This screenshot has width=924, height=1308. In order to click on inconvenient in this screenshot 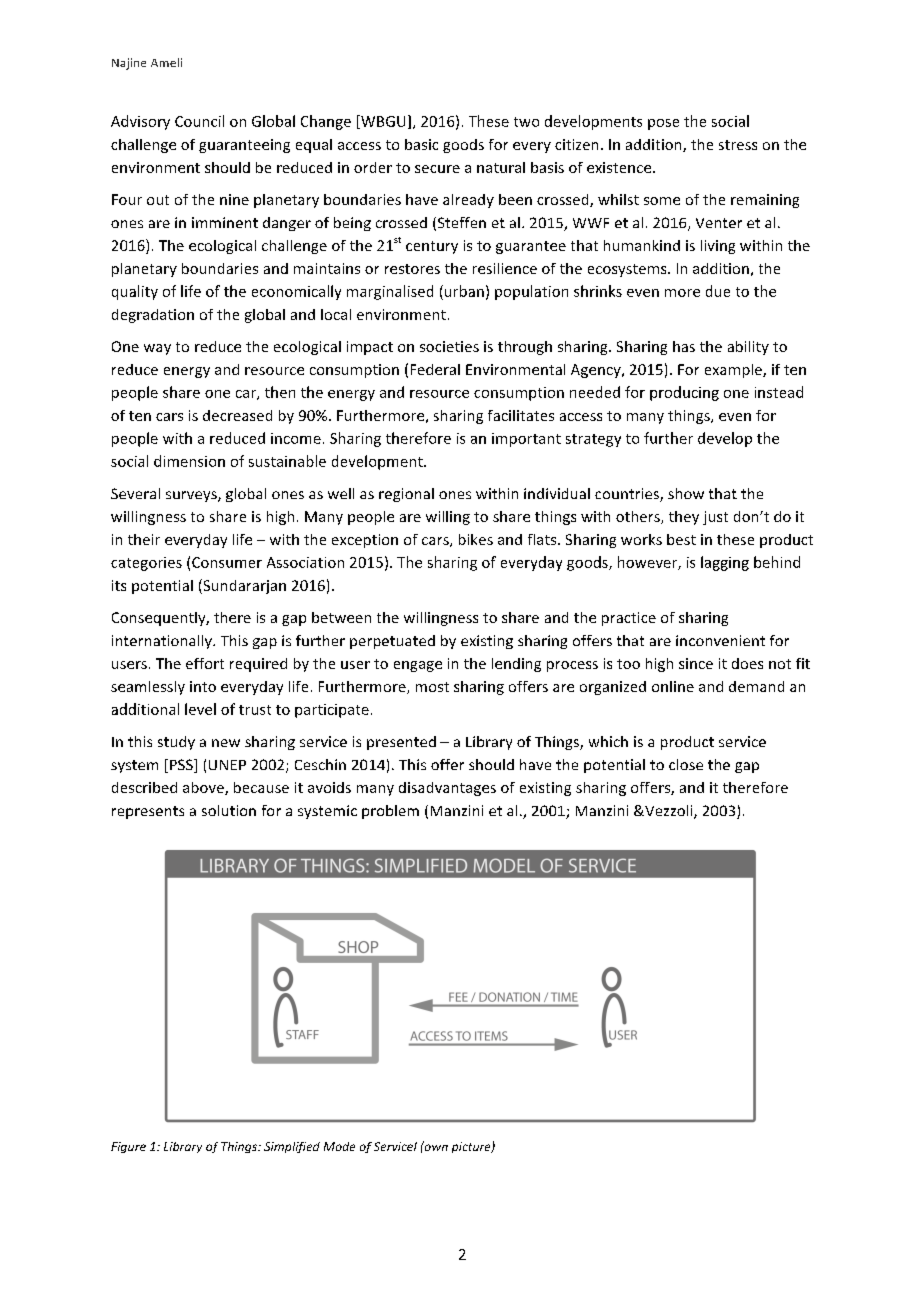, I will do `click(720, 640)`.
